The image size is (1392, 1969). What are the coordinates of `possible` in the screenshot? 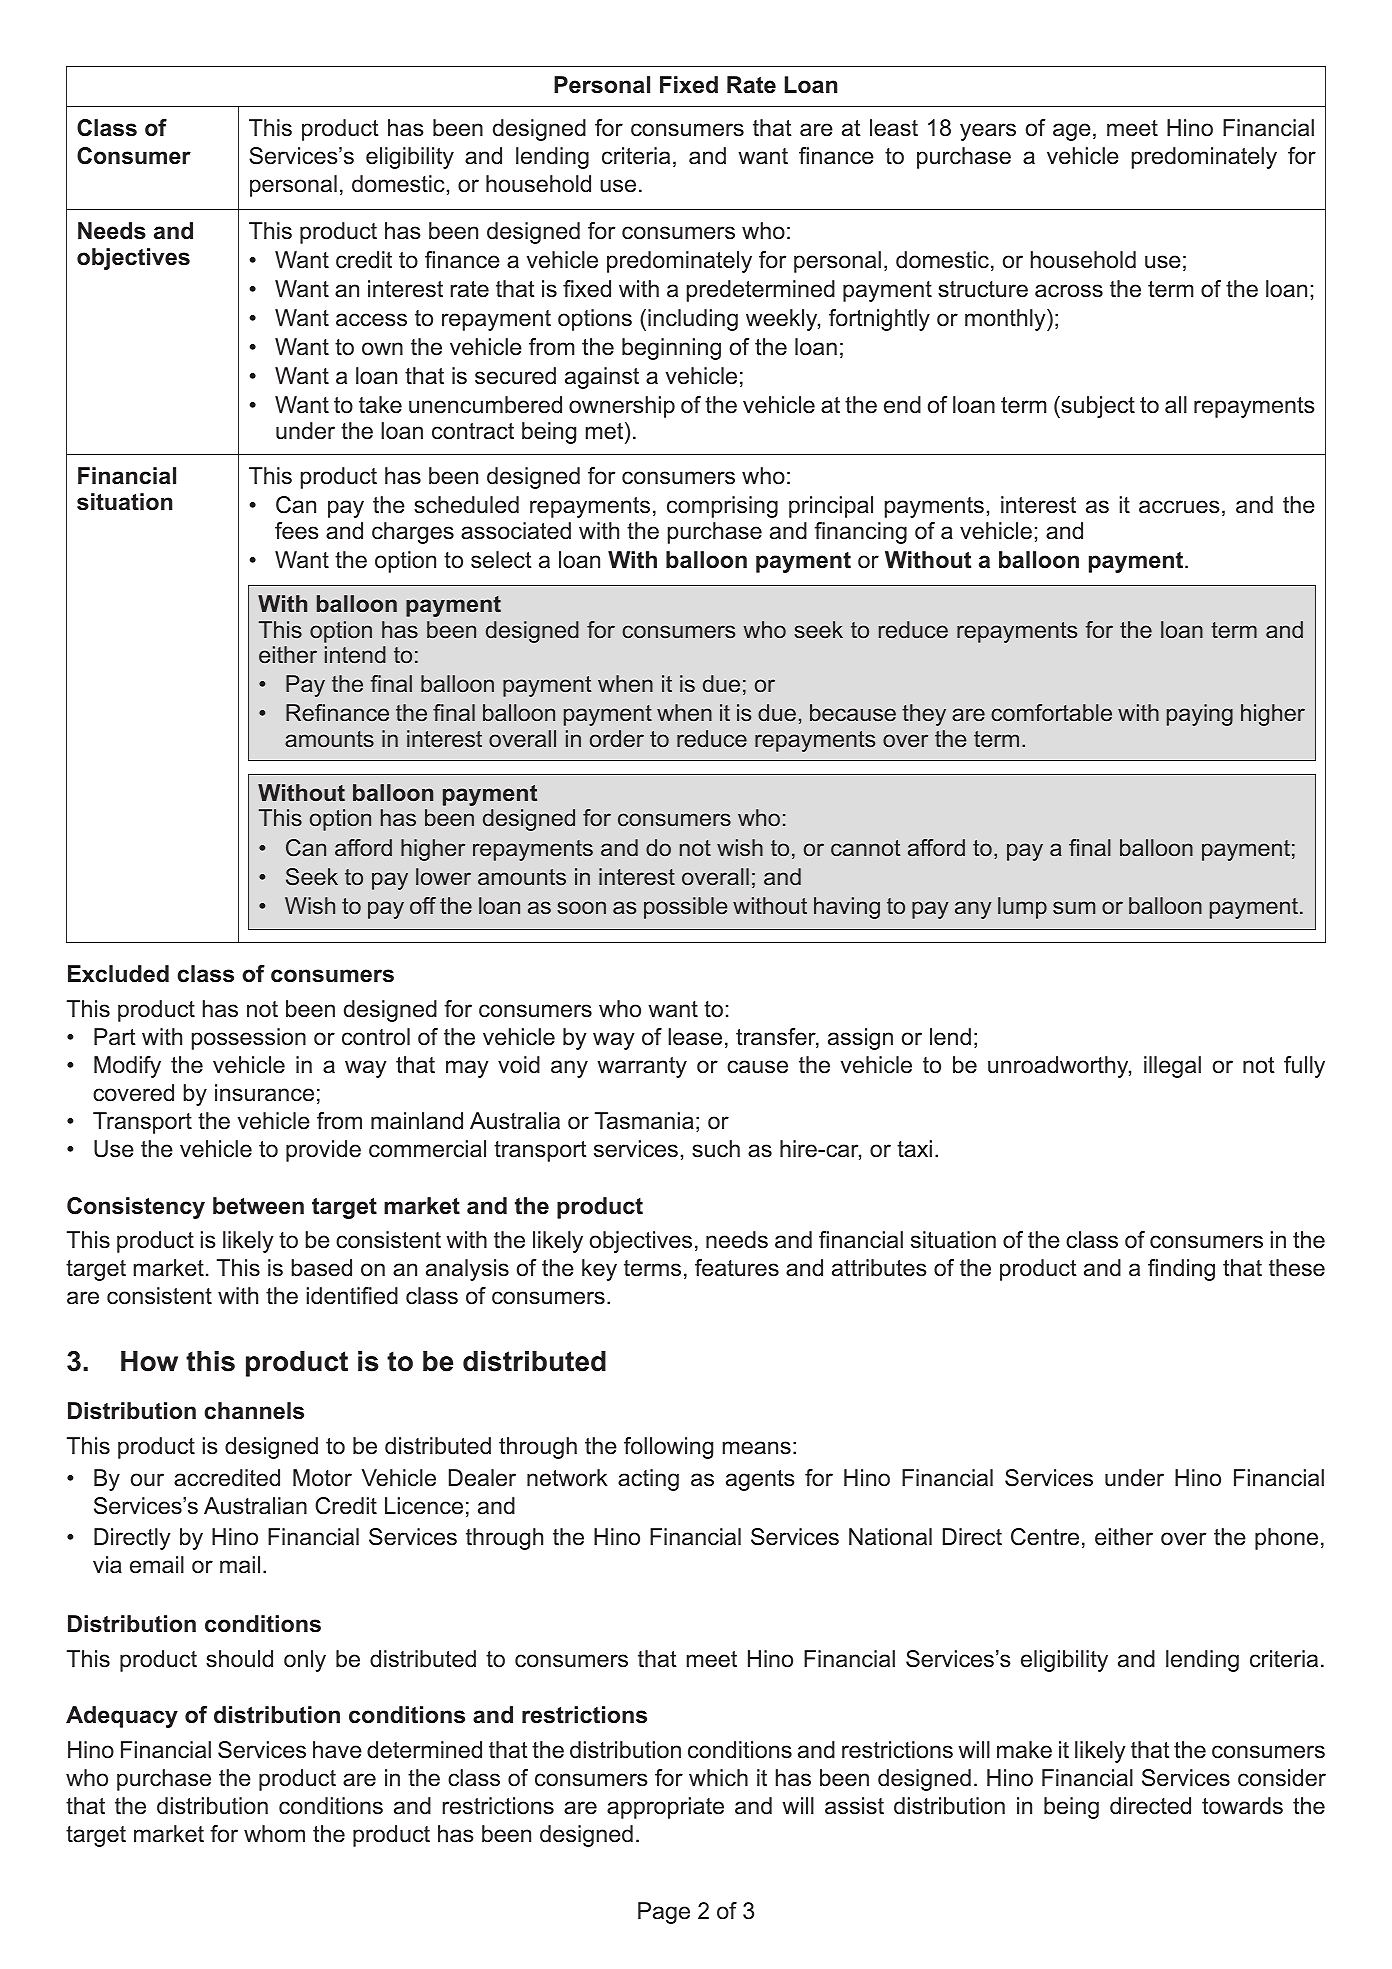 It's located at (686, 908).
